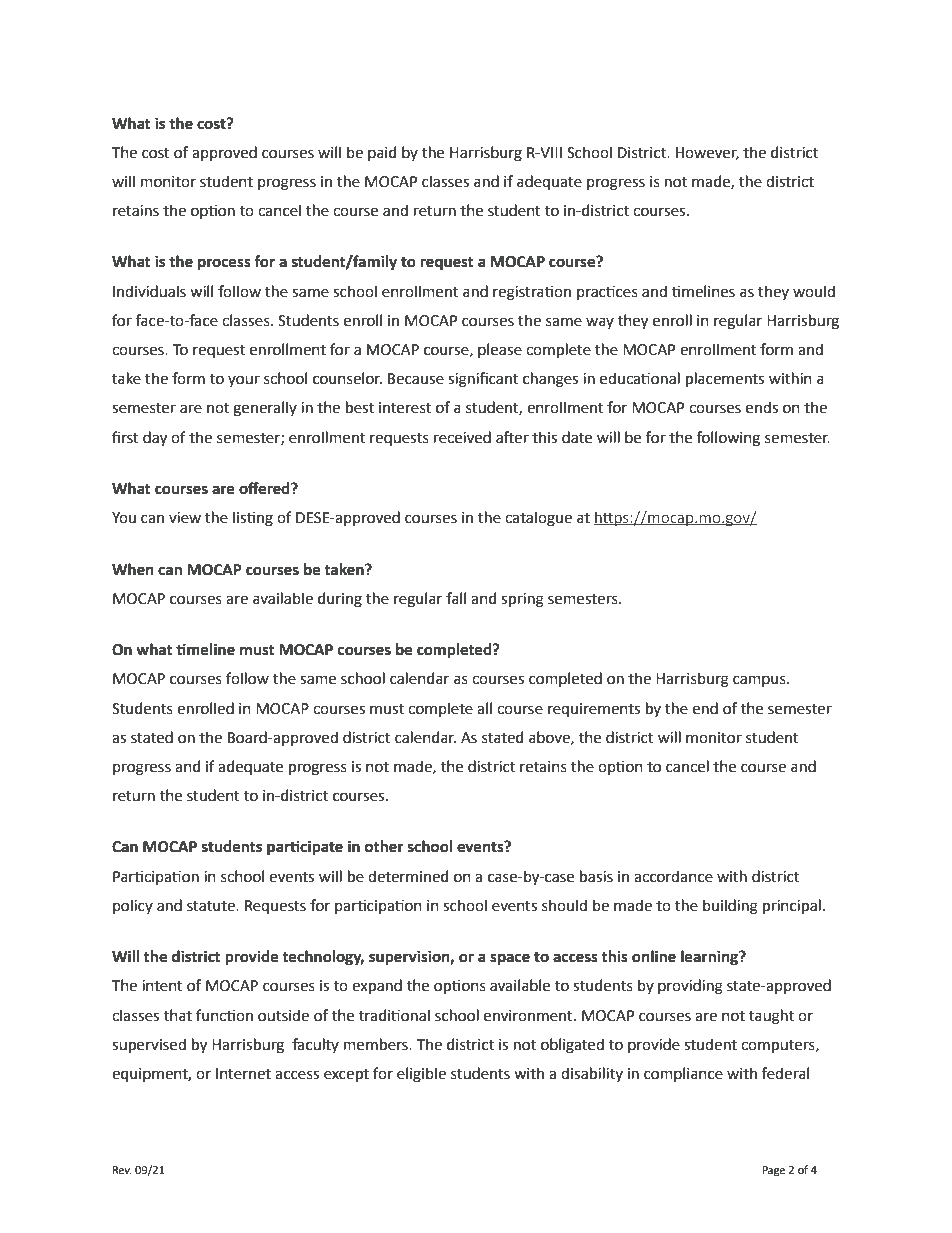 The height and width of the screenshot is (1233, 952). I want to click on paid, so click(382, 153).
